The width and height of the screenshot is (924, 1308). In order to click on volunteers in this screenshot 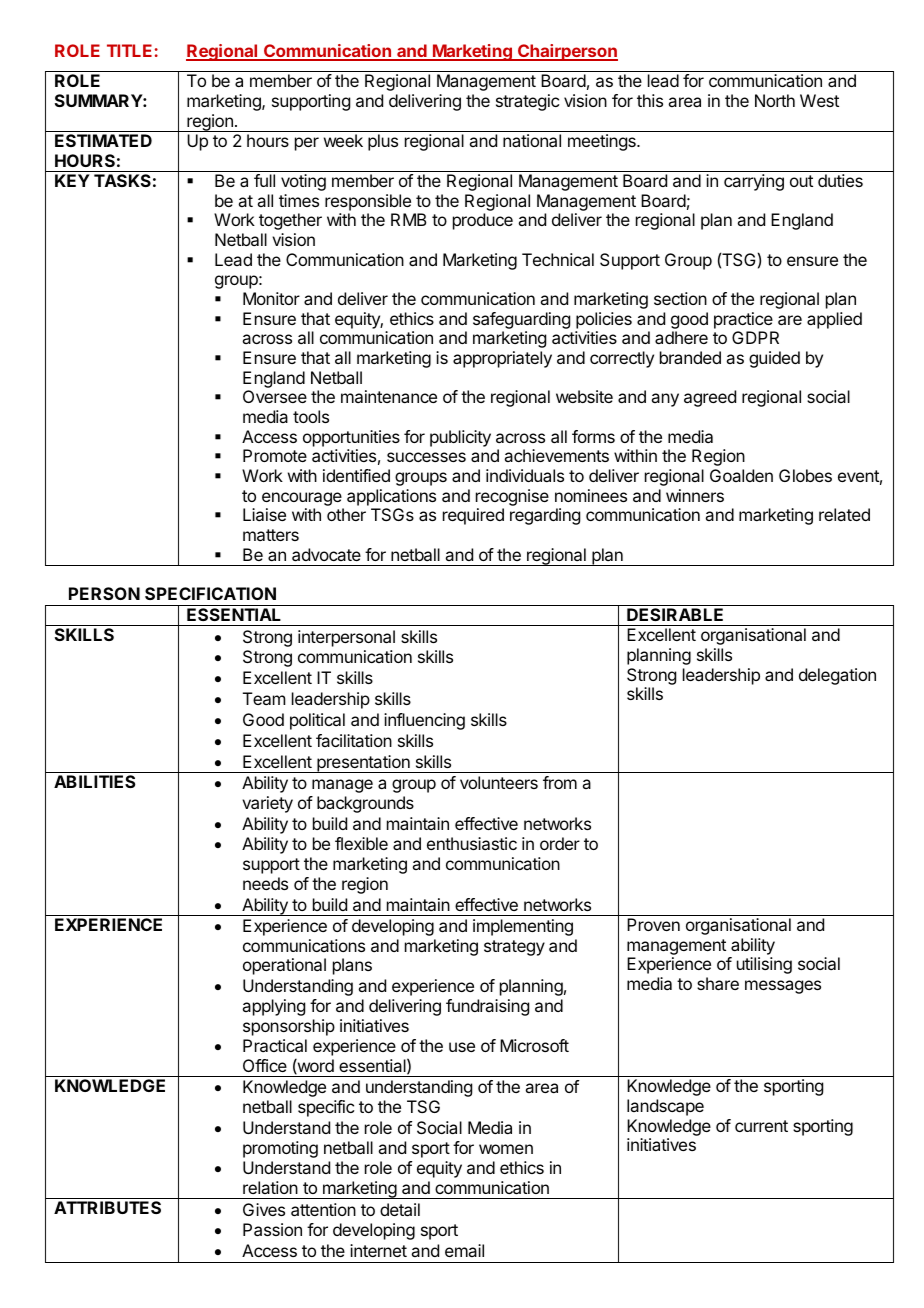, I will do `click(499, 782)`.
